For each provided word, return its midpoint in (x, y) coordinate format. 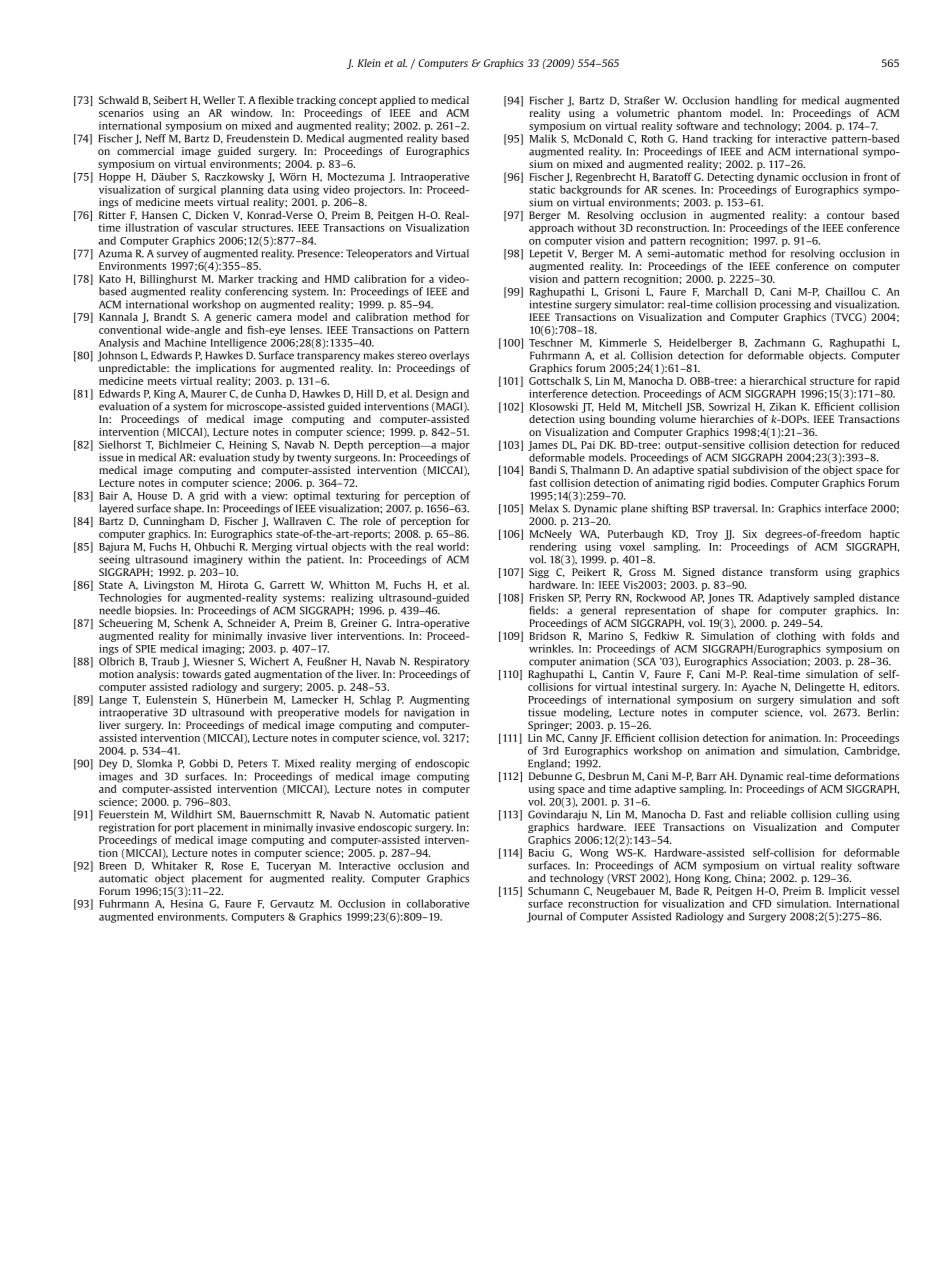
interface (846, 508)
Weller (219, 100)
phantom (699, 115)
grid (209, 496)
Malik (543, 138)
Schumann (553, 891)
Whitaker (175, 865)
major (456, 445)
